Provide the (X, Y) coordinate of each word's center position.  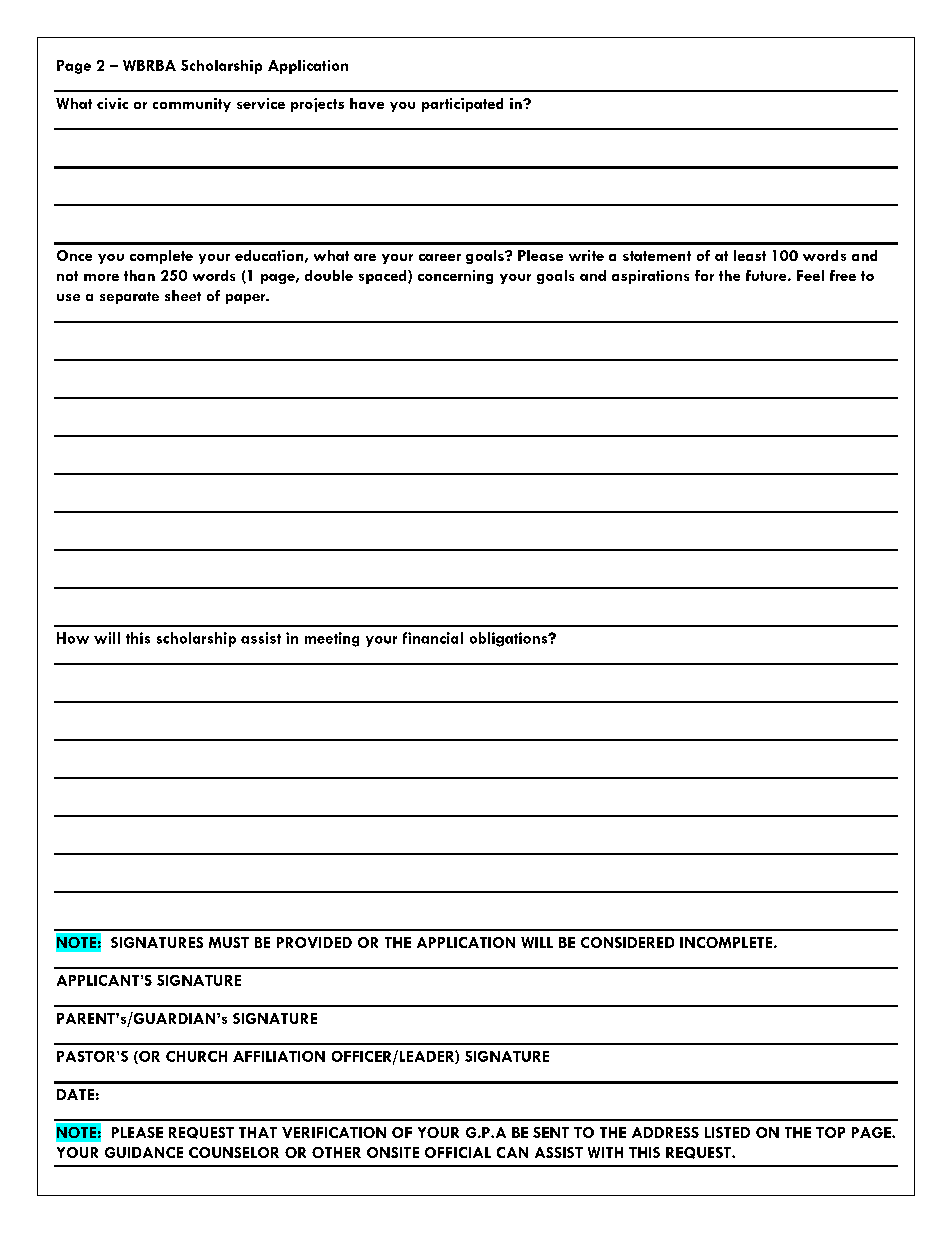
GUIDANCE (144, 1152)
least (750, 255)
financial (433, 638)
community (192, 105)
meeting (332, 639)
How (73, 638)
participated (462, 105)
